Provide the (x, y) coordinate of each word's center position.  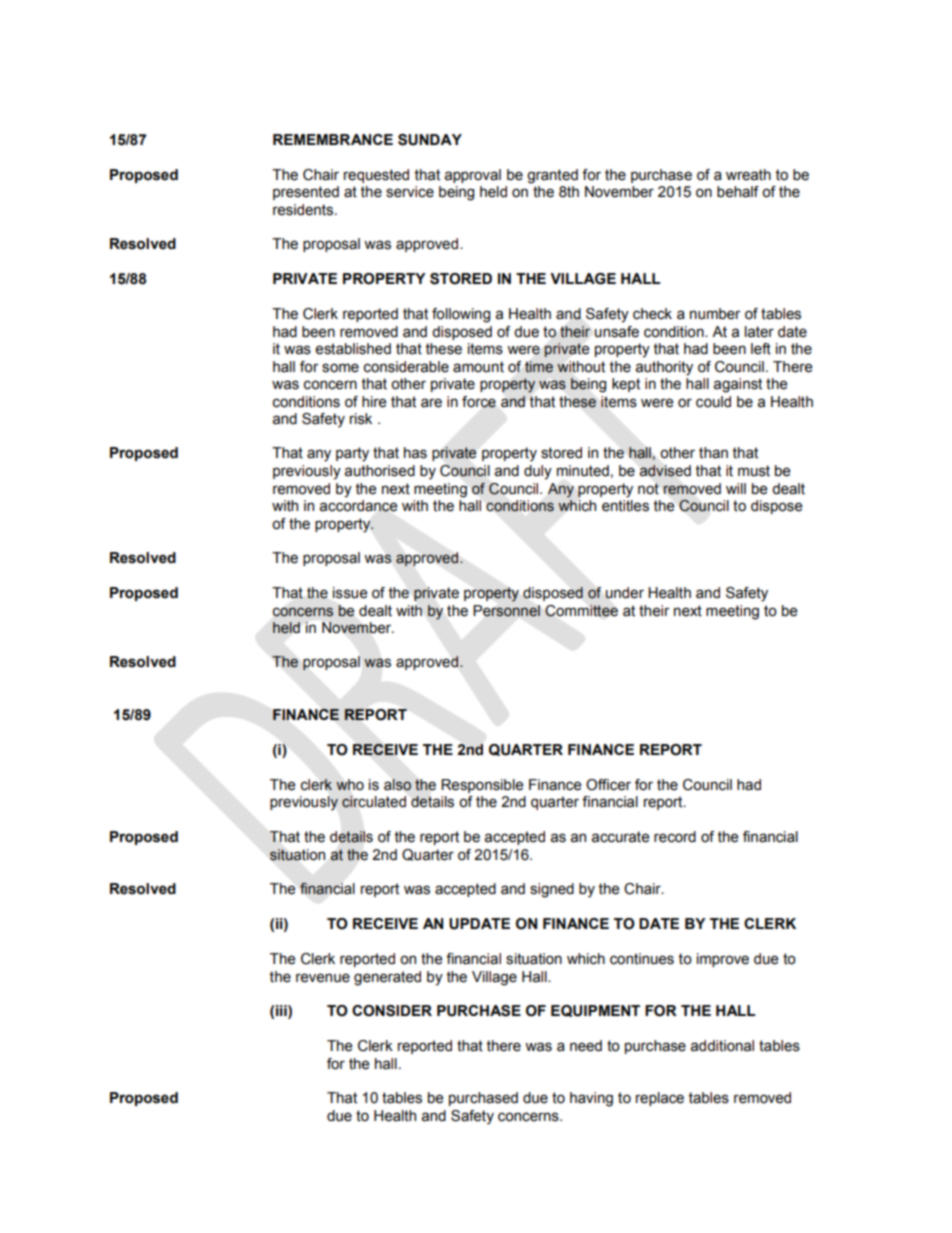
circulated (374, 802)
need (586, 1046)
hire (374, 402)
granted (552, 176)
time (539, 367)
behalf (738, 192)
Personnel (507, 611)
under (624, 593)
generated (387, 978)
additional (722, 1046)
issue (350, 593)
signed (552, 890)
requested (376, 176)
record (675, 837)
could (713, 402)
